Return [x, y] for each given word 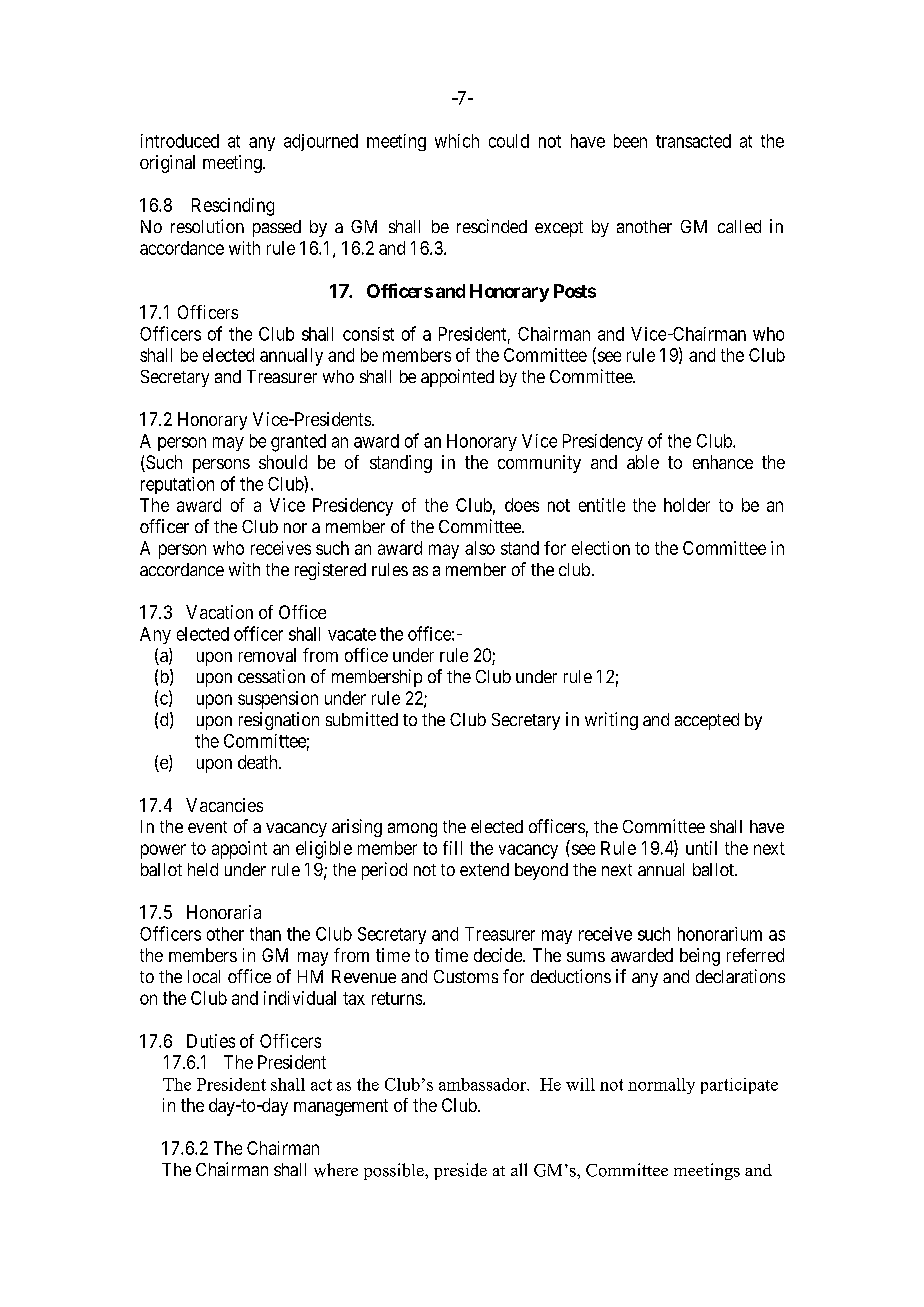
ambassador [484, 1084]
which [457, 141]
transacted [693, 141]
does [522, 505]
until [701, 848]
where [336, 1170]
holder [687, 505]
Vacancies [224, 805]
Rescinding [233, 207]
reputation [177, 485]
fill [452, 848]
